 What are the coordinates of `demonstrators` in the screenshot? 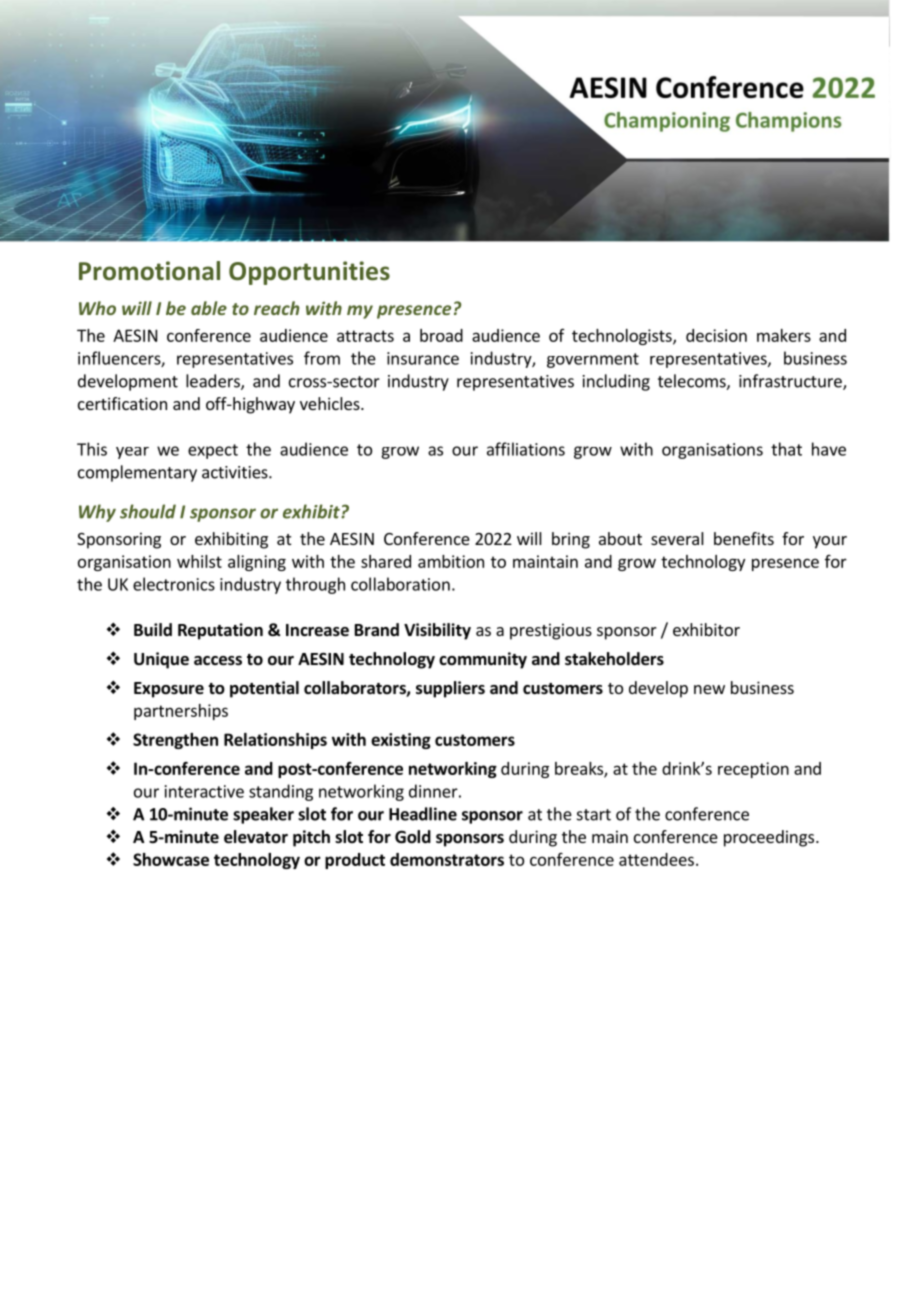 It's located at (447, 859).
